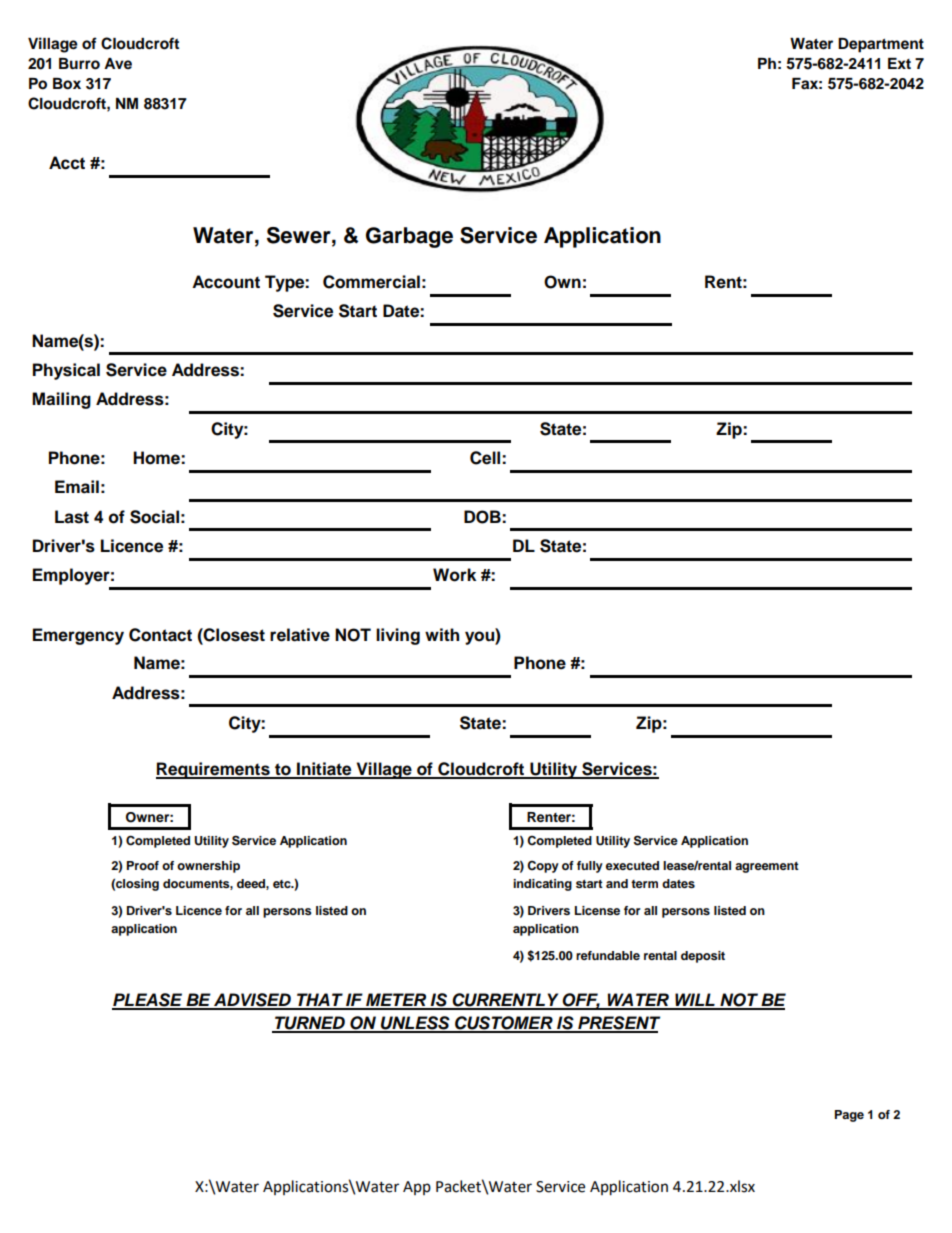 The height and width of the screenshot is (1233, 952). I want to click on Commercial, so click(371, 282).
